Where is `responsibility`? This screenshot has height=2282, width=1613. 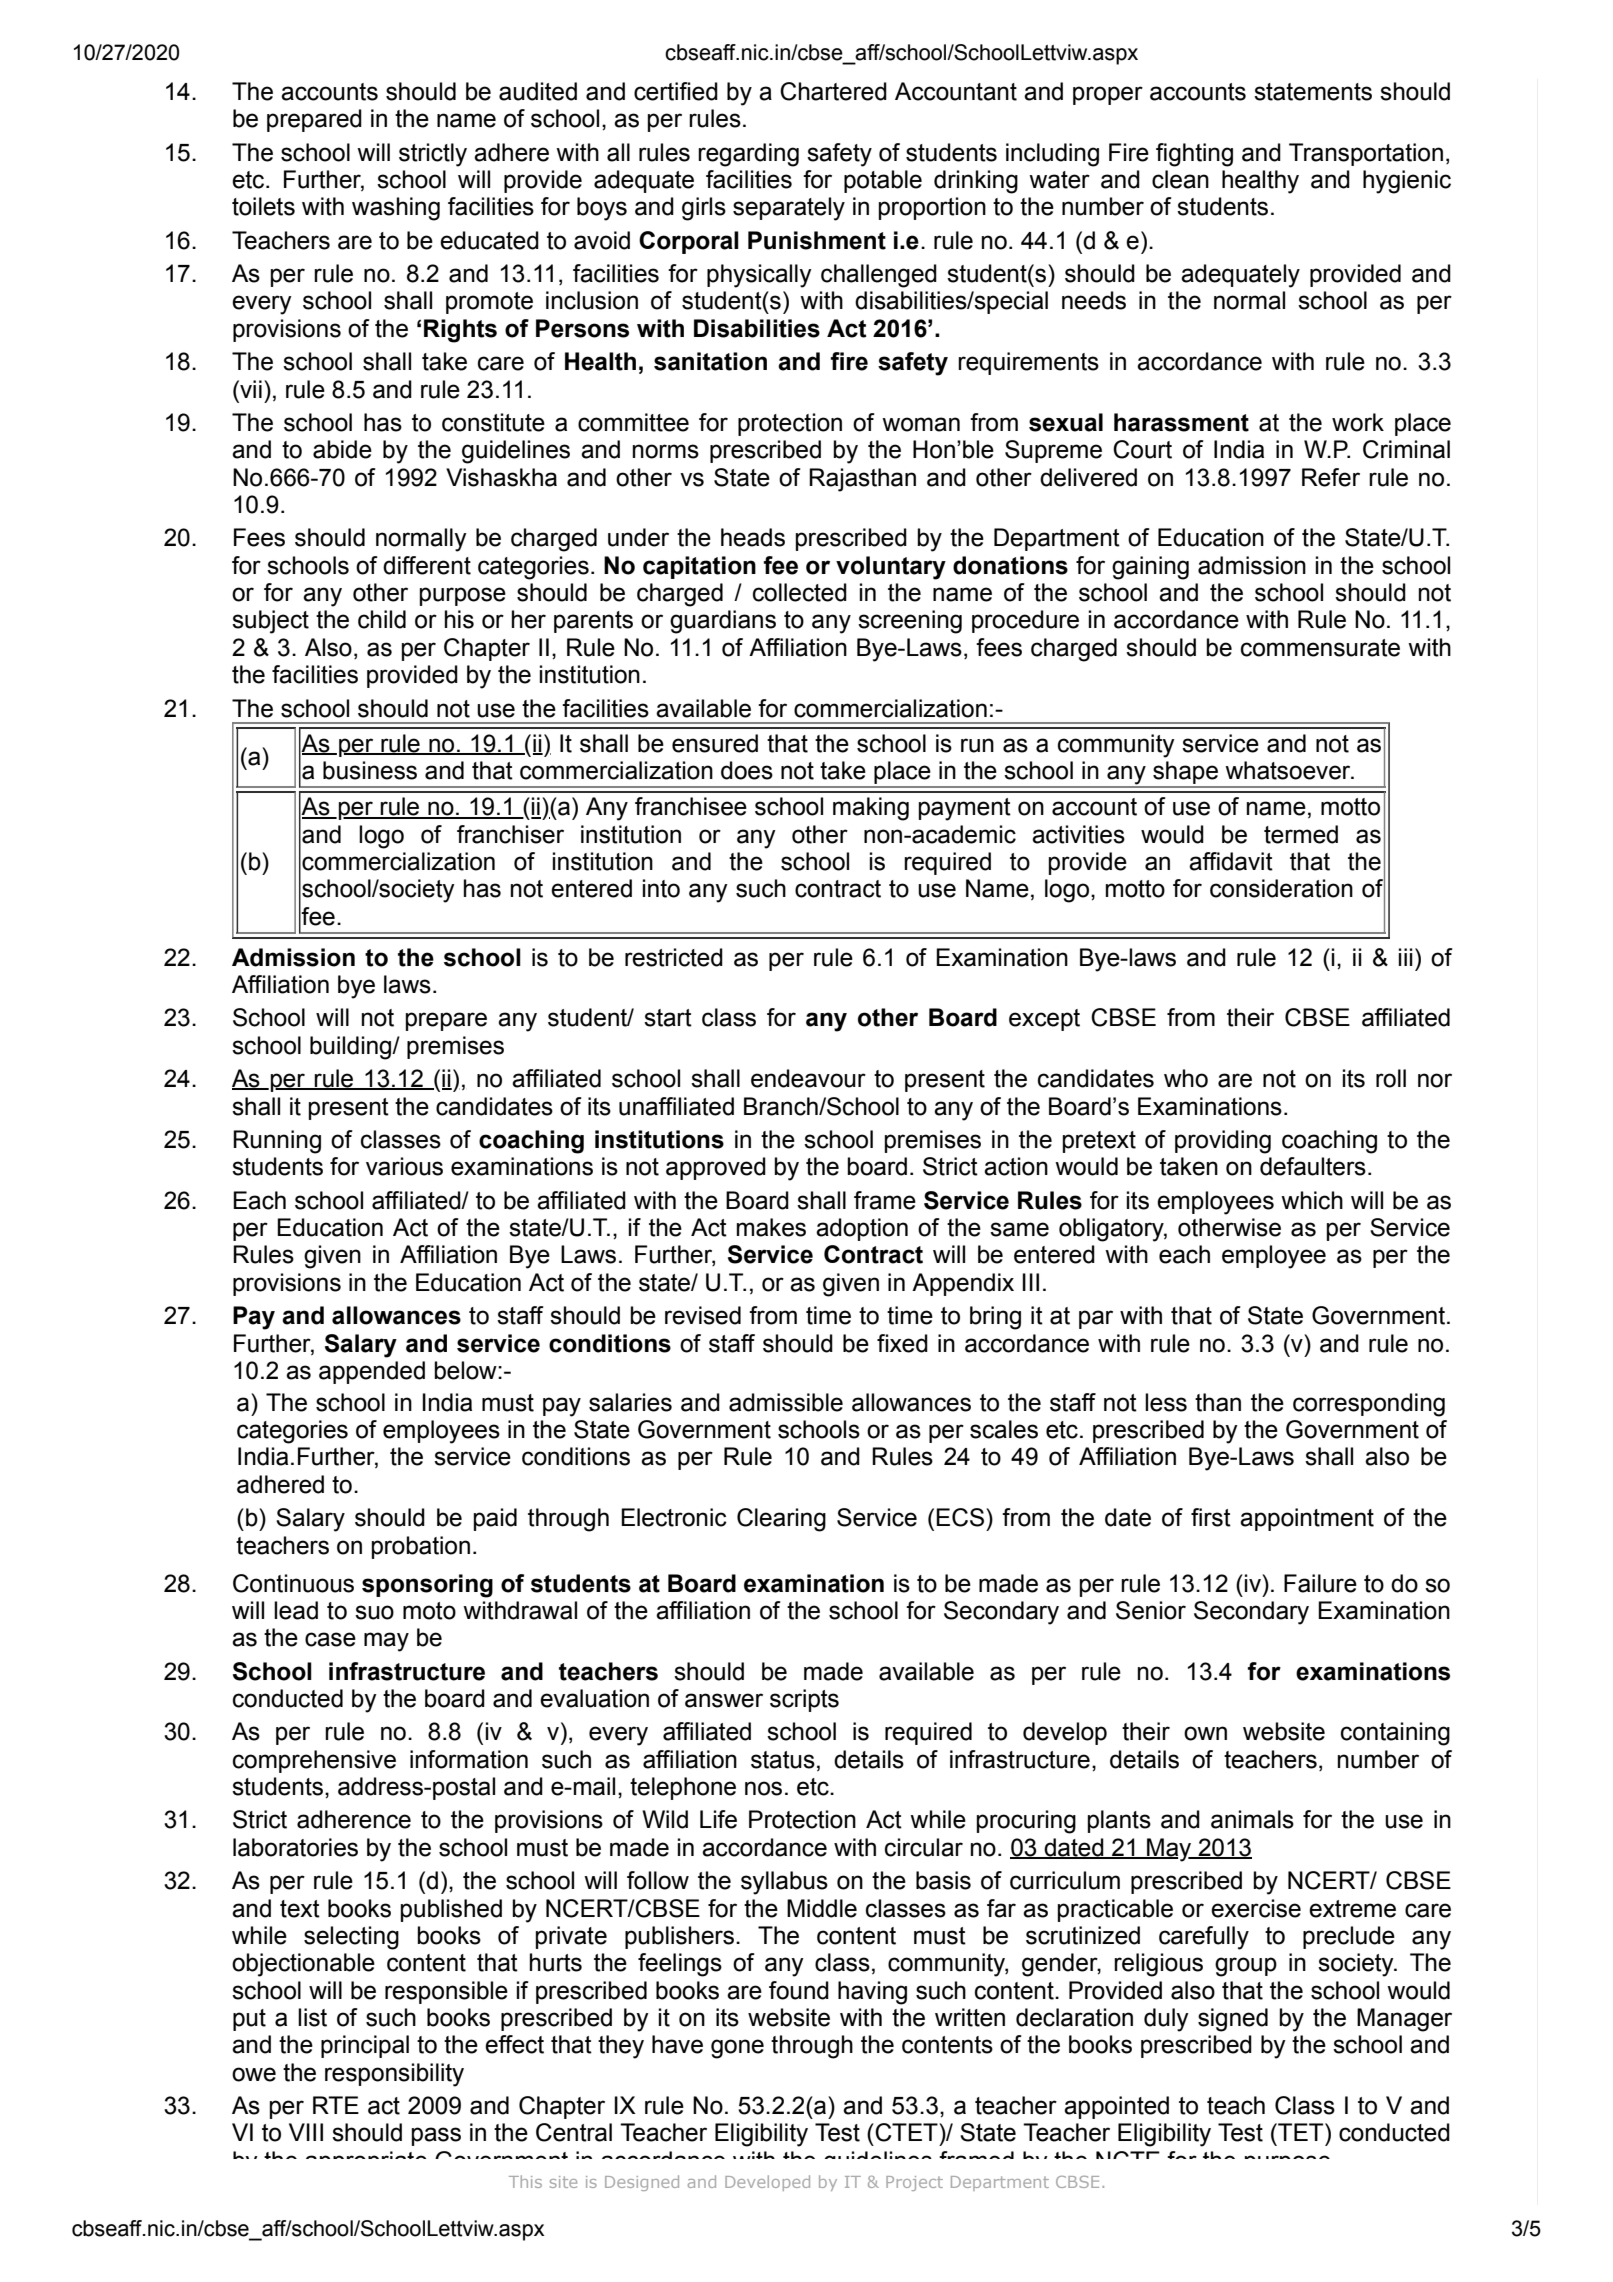 responsibility is located at coordinates (394, 2075).
